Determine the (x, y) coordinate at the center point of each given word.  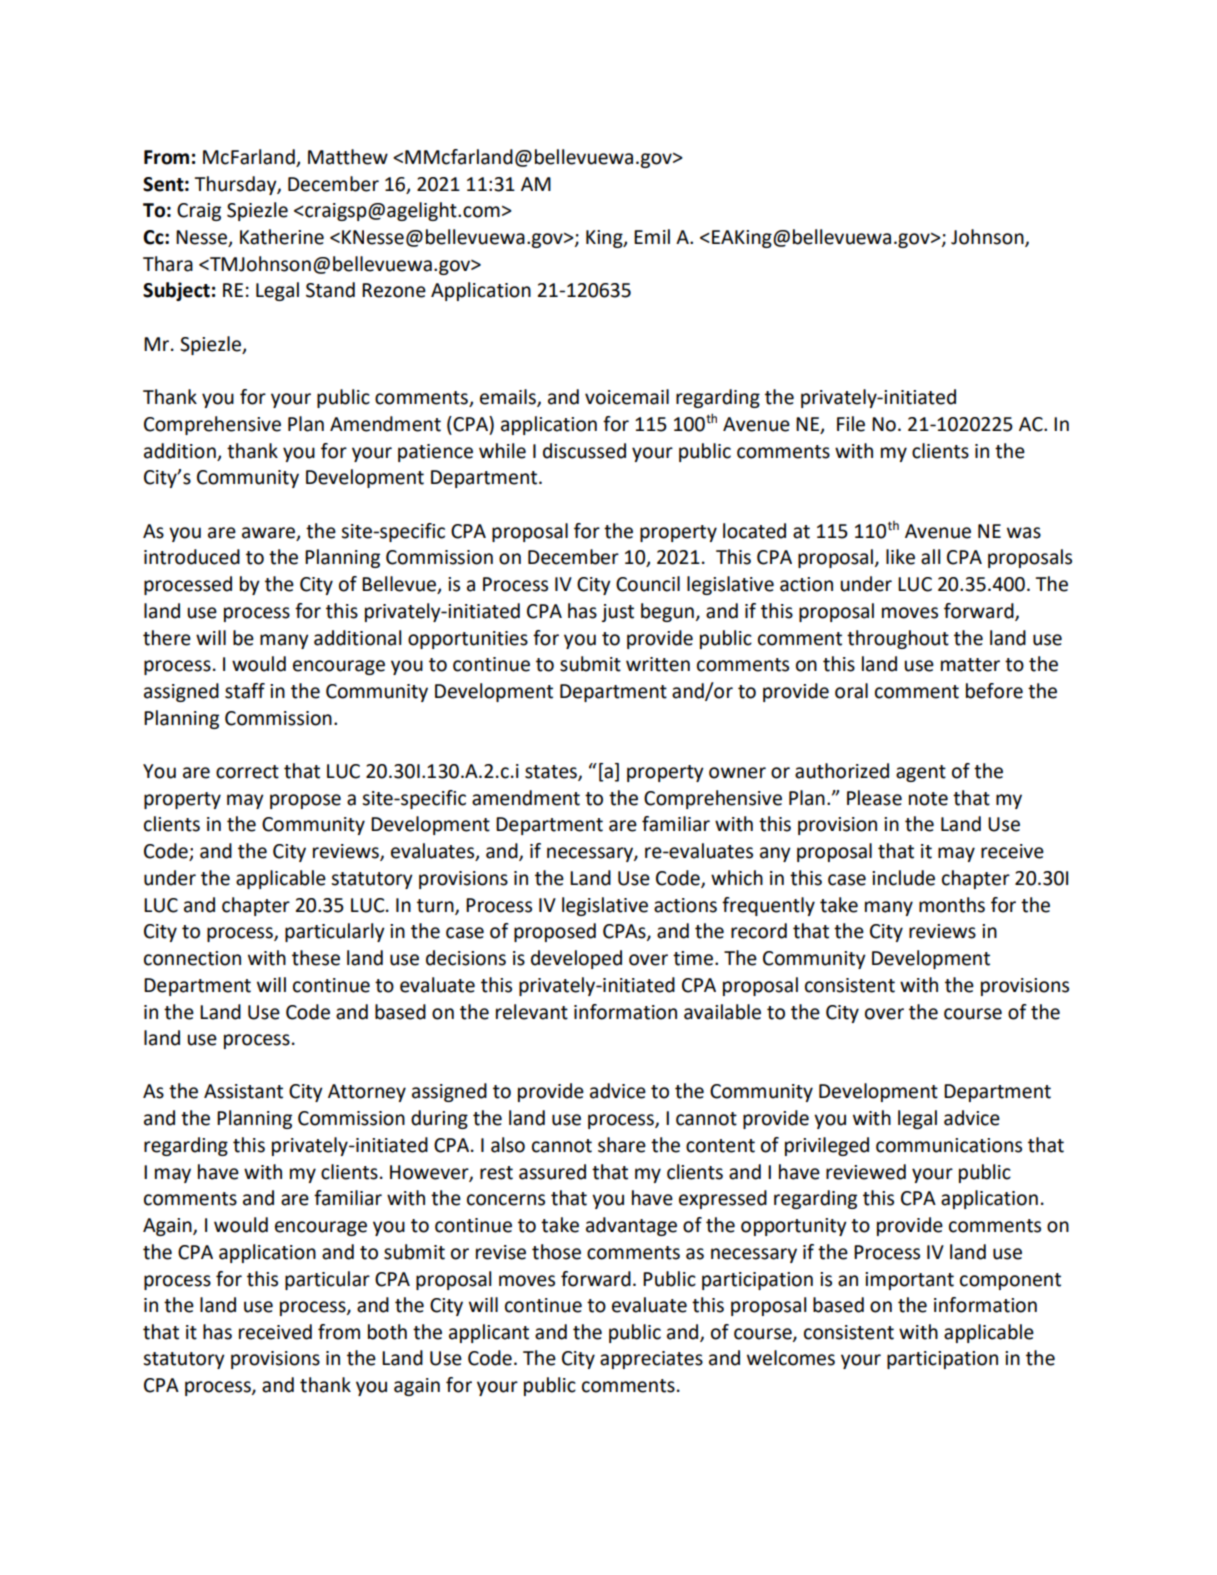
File (851, 424)
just (617, 613)
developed (576, 959)
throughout (898, 639)
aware (268, 533)
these (316, 958)
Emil (652, 236)
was (1024, 533)
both (387, 1332)
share (622, 1145)
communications (949, 1145)
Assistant (243, 1091)
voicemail (627, 397)
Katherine (282, 237)
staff (245, 691)
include (903, 878)
